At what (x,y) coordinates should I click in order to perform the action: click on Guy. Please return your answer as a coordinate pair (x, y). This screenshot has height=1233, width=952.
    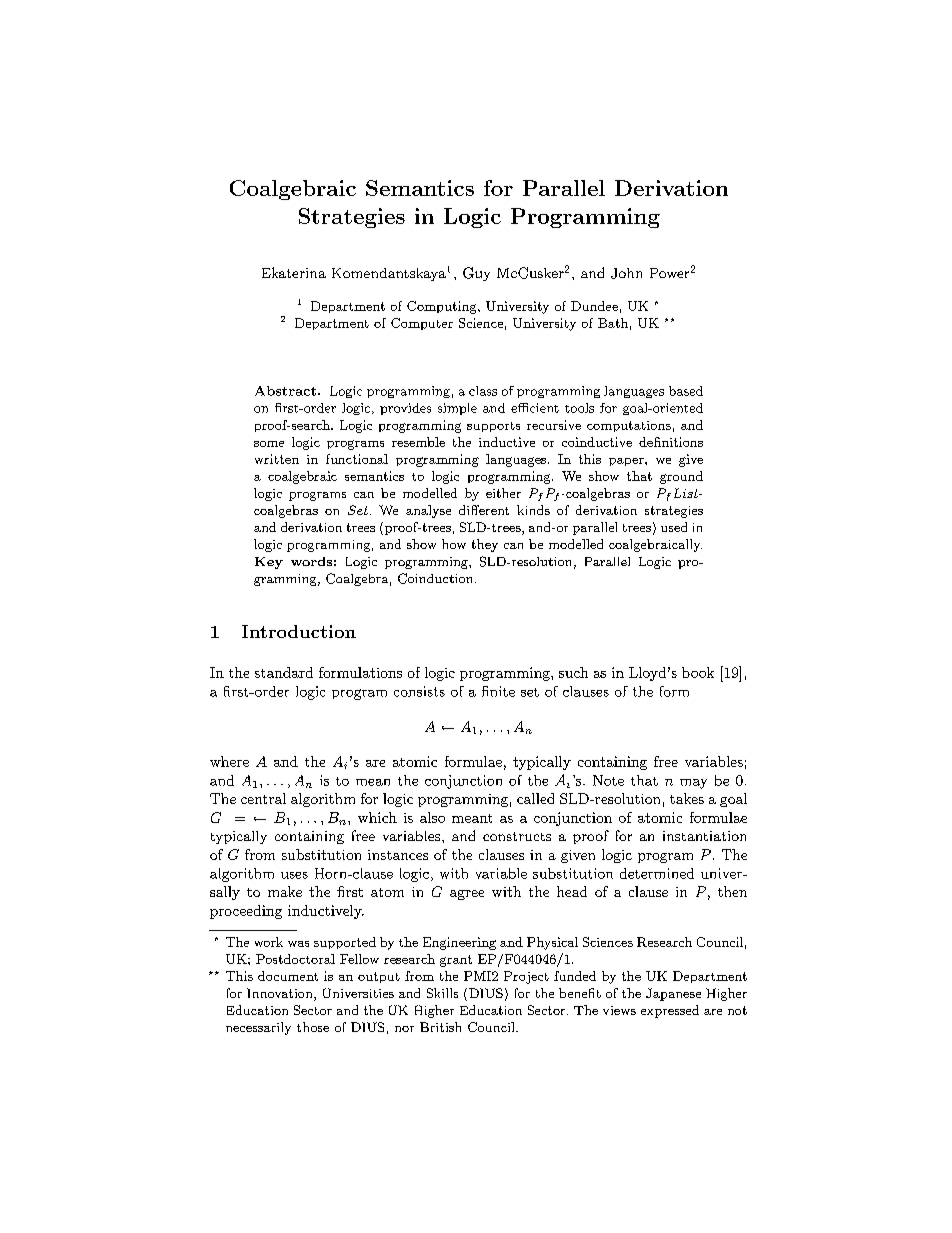
    Looking at the image, I should click on (476, 274).
